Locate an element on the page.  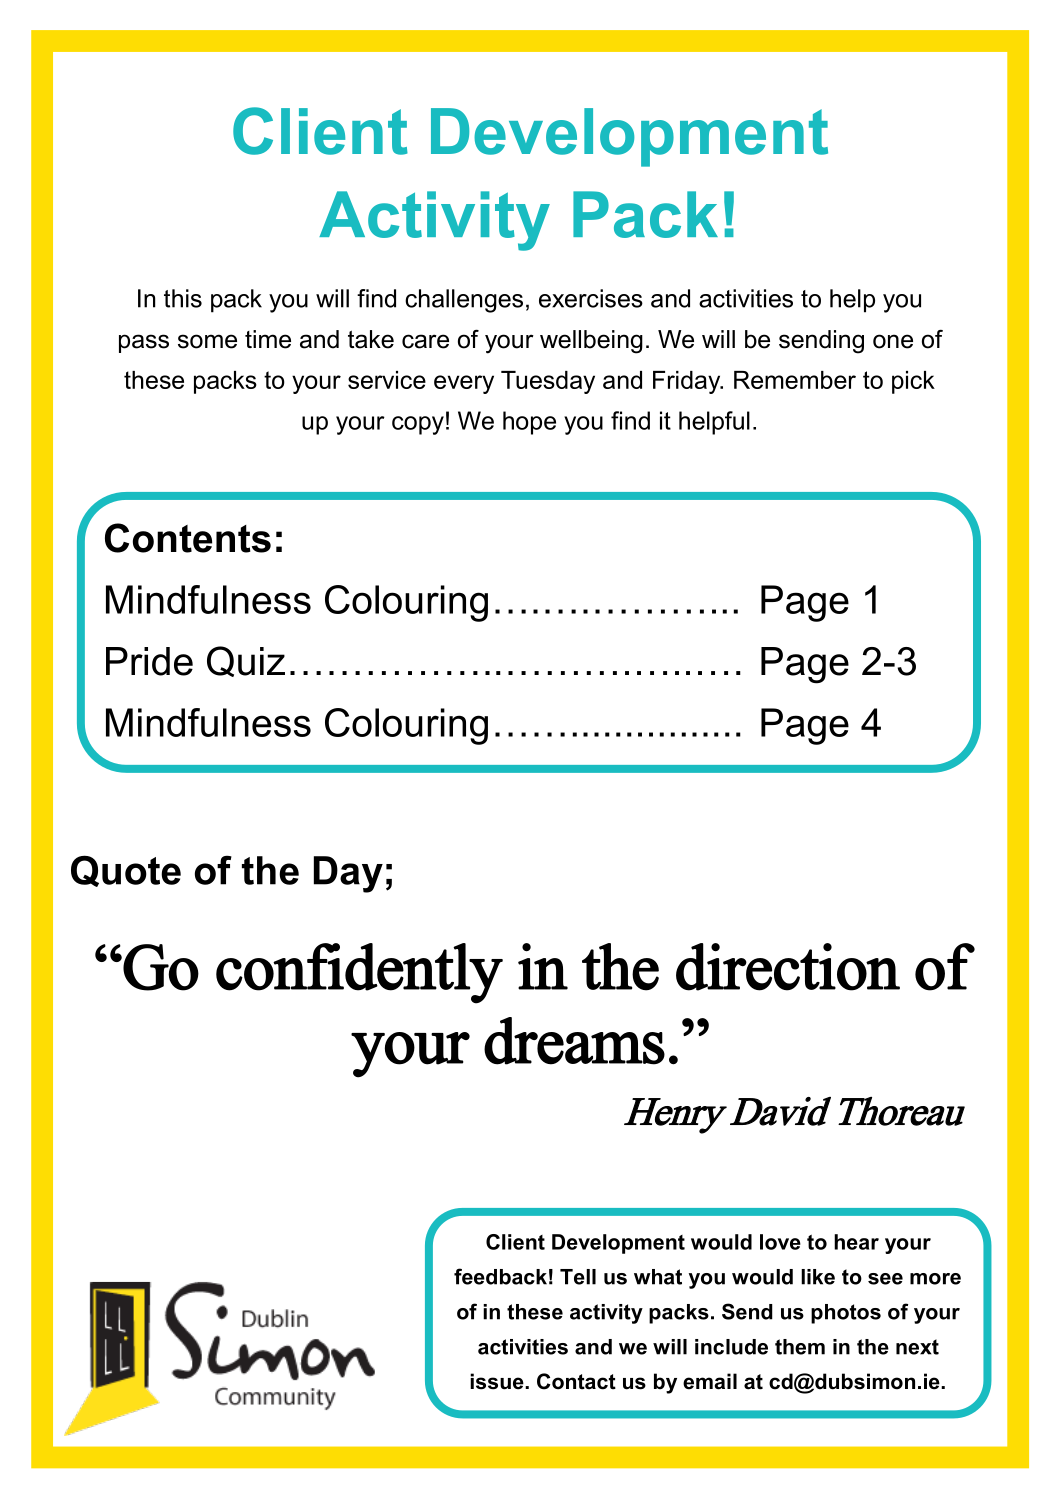
them is located at coordinates (800, 1347).
